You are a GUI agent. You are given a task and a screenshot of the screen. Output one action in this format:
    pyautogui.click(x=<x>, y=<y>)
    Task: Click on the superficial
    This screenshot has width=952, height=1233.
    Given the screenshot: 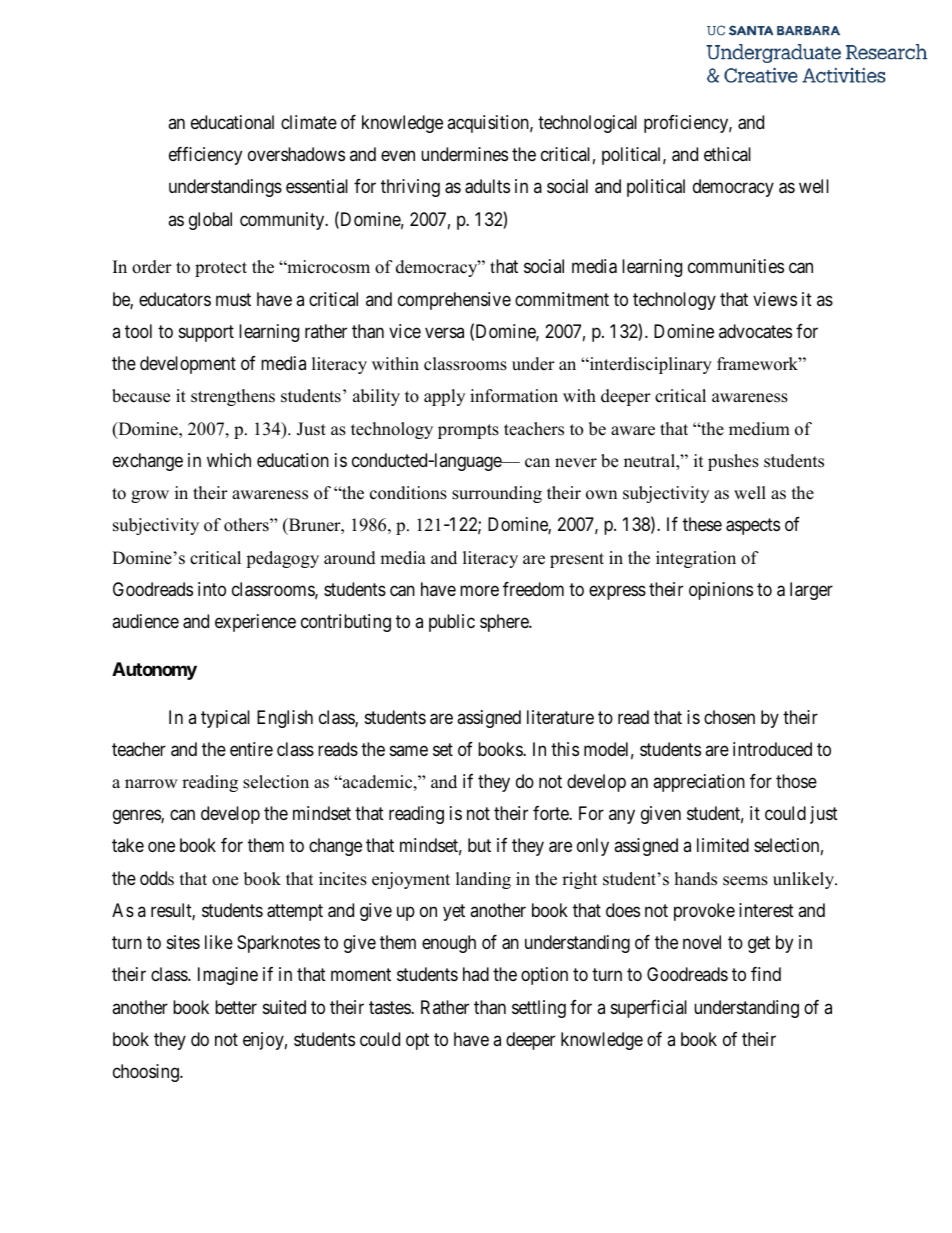 What is the action you would take?
    pyautogui.click(x=649, y=1009)
